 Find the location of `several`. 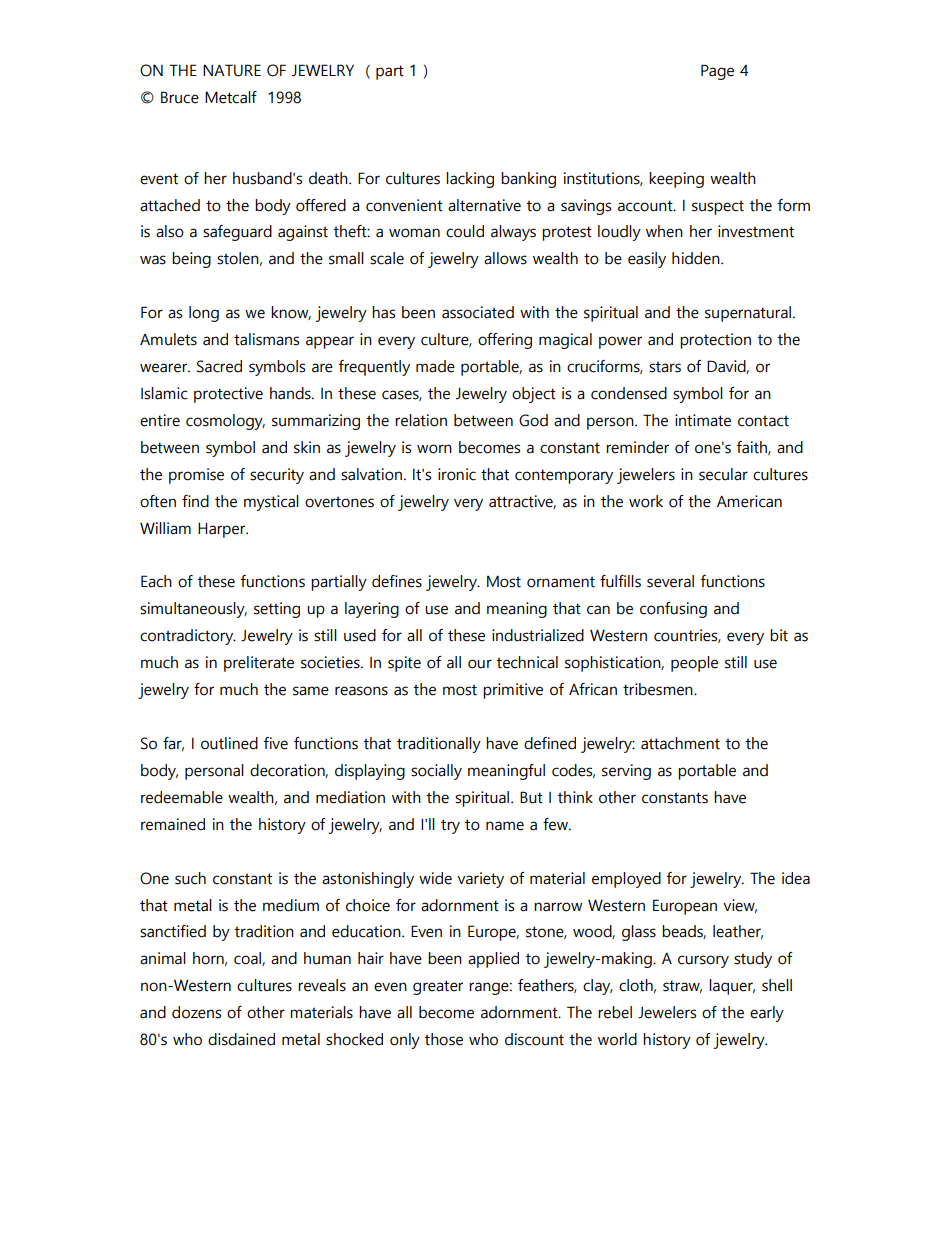

several is located at coordinates (670, 581).
